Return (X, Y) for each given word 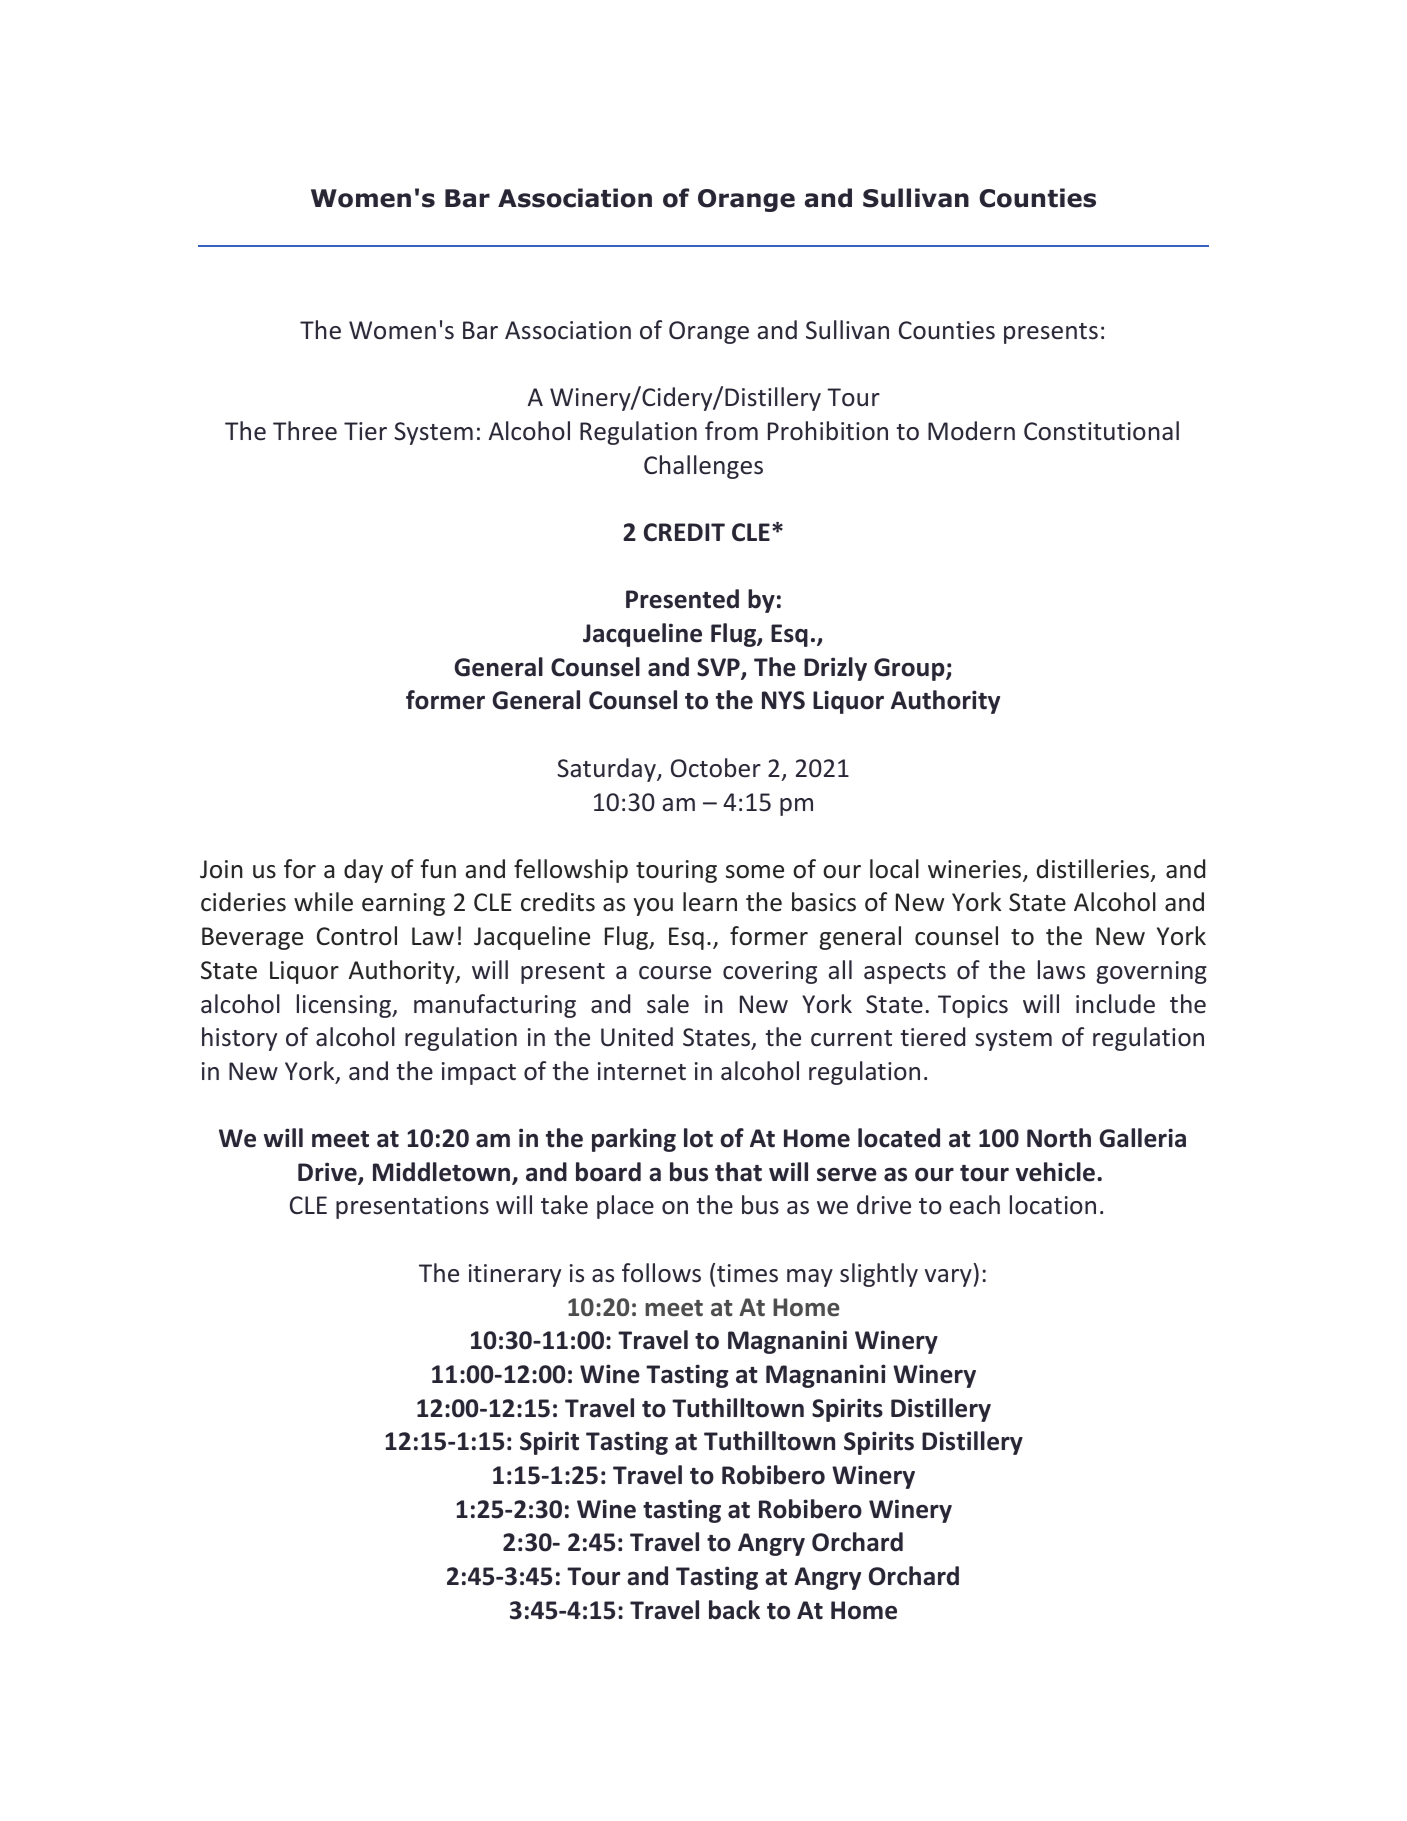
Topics (973, 1006)
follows (661, 1273)
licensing (345, 1006)
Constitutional (1101, 431)
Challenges (703, 467)
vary (948, 1278)
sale (668, 1004)
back (734, 1610)
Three (305, 431)
